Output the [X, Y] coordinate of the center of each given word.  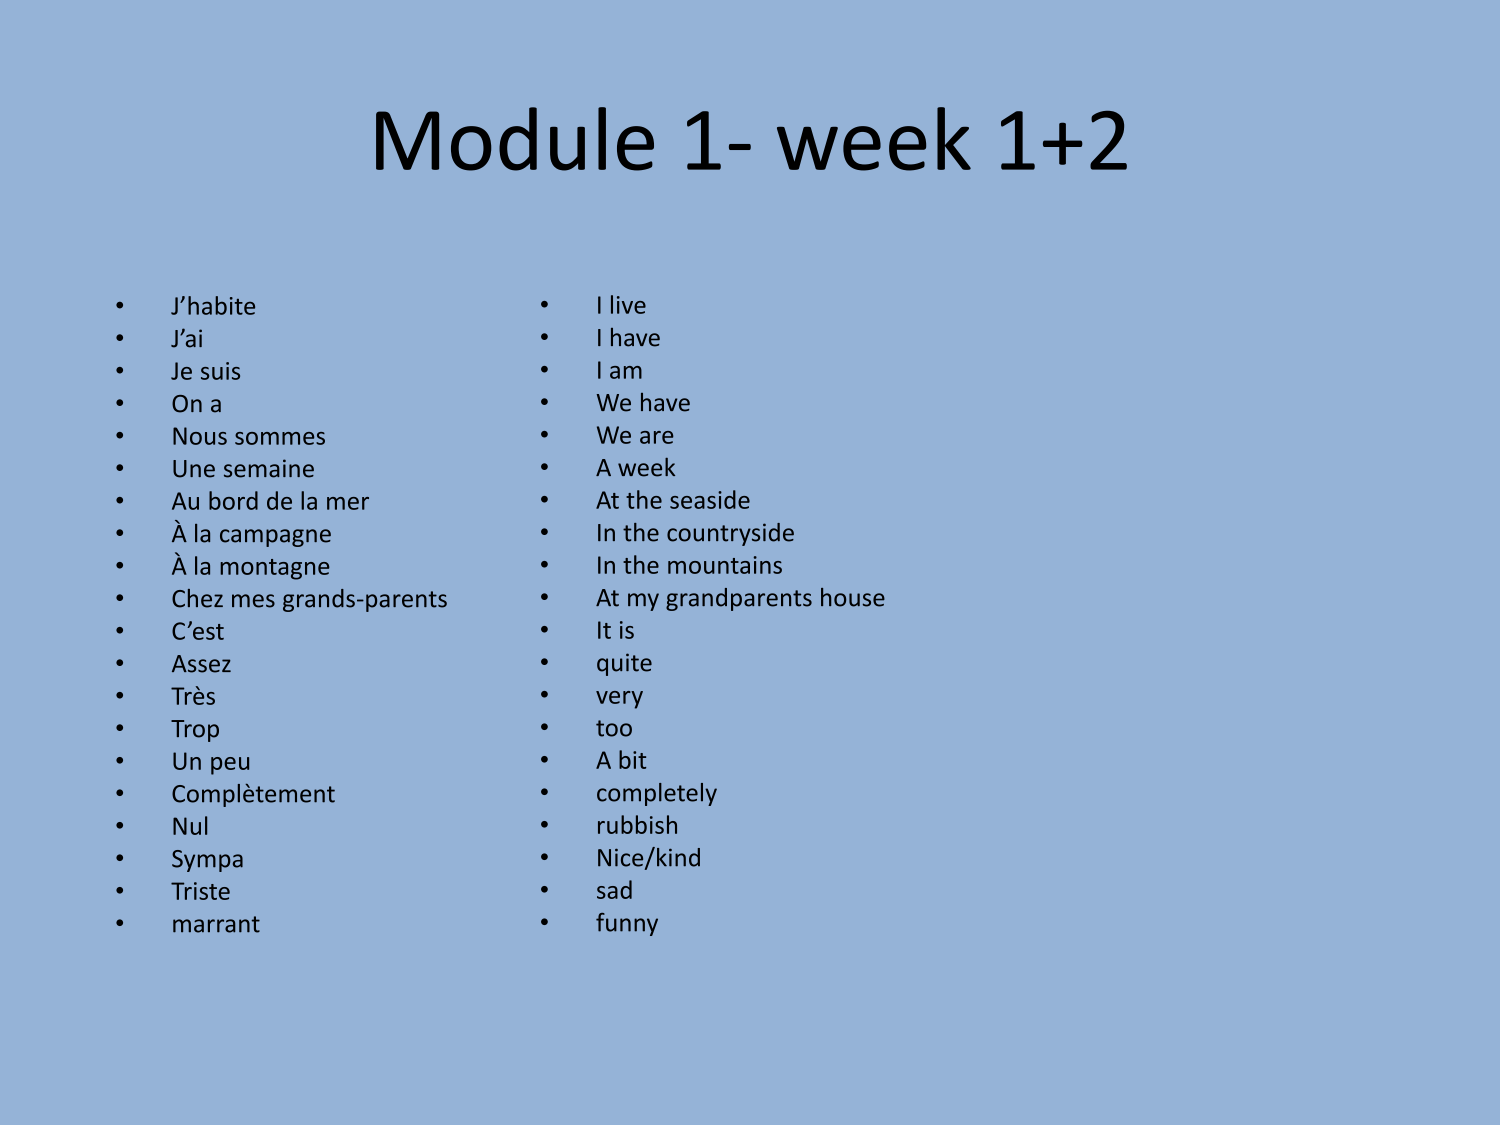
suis [220, 371]
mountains [725, 565]
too [614, 728]
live [628, 304]
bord [233, 500]
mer [348, 503]
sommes [280, 438]
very [619, 700]
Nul [190, 825]
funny [627, 924]
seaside [710, 499]
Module [515, 139]
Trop [195, 731]
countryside [730, 534]
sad [614, 889]
